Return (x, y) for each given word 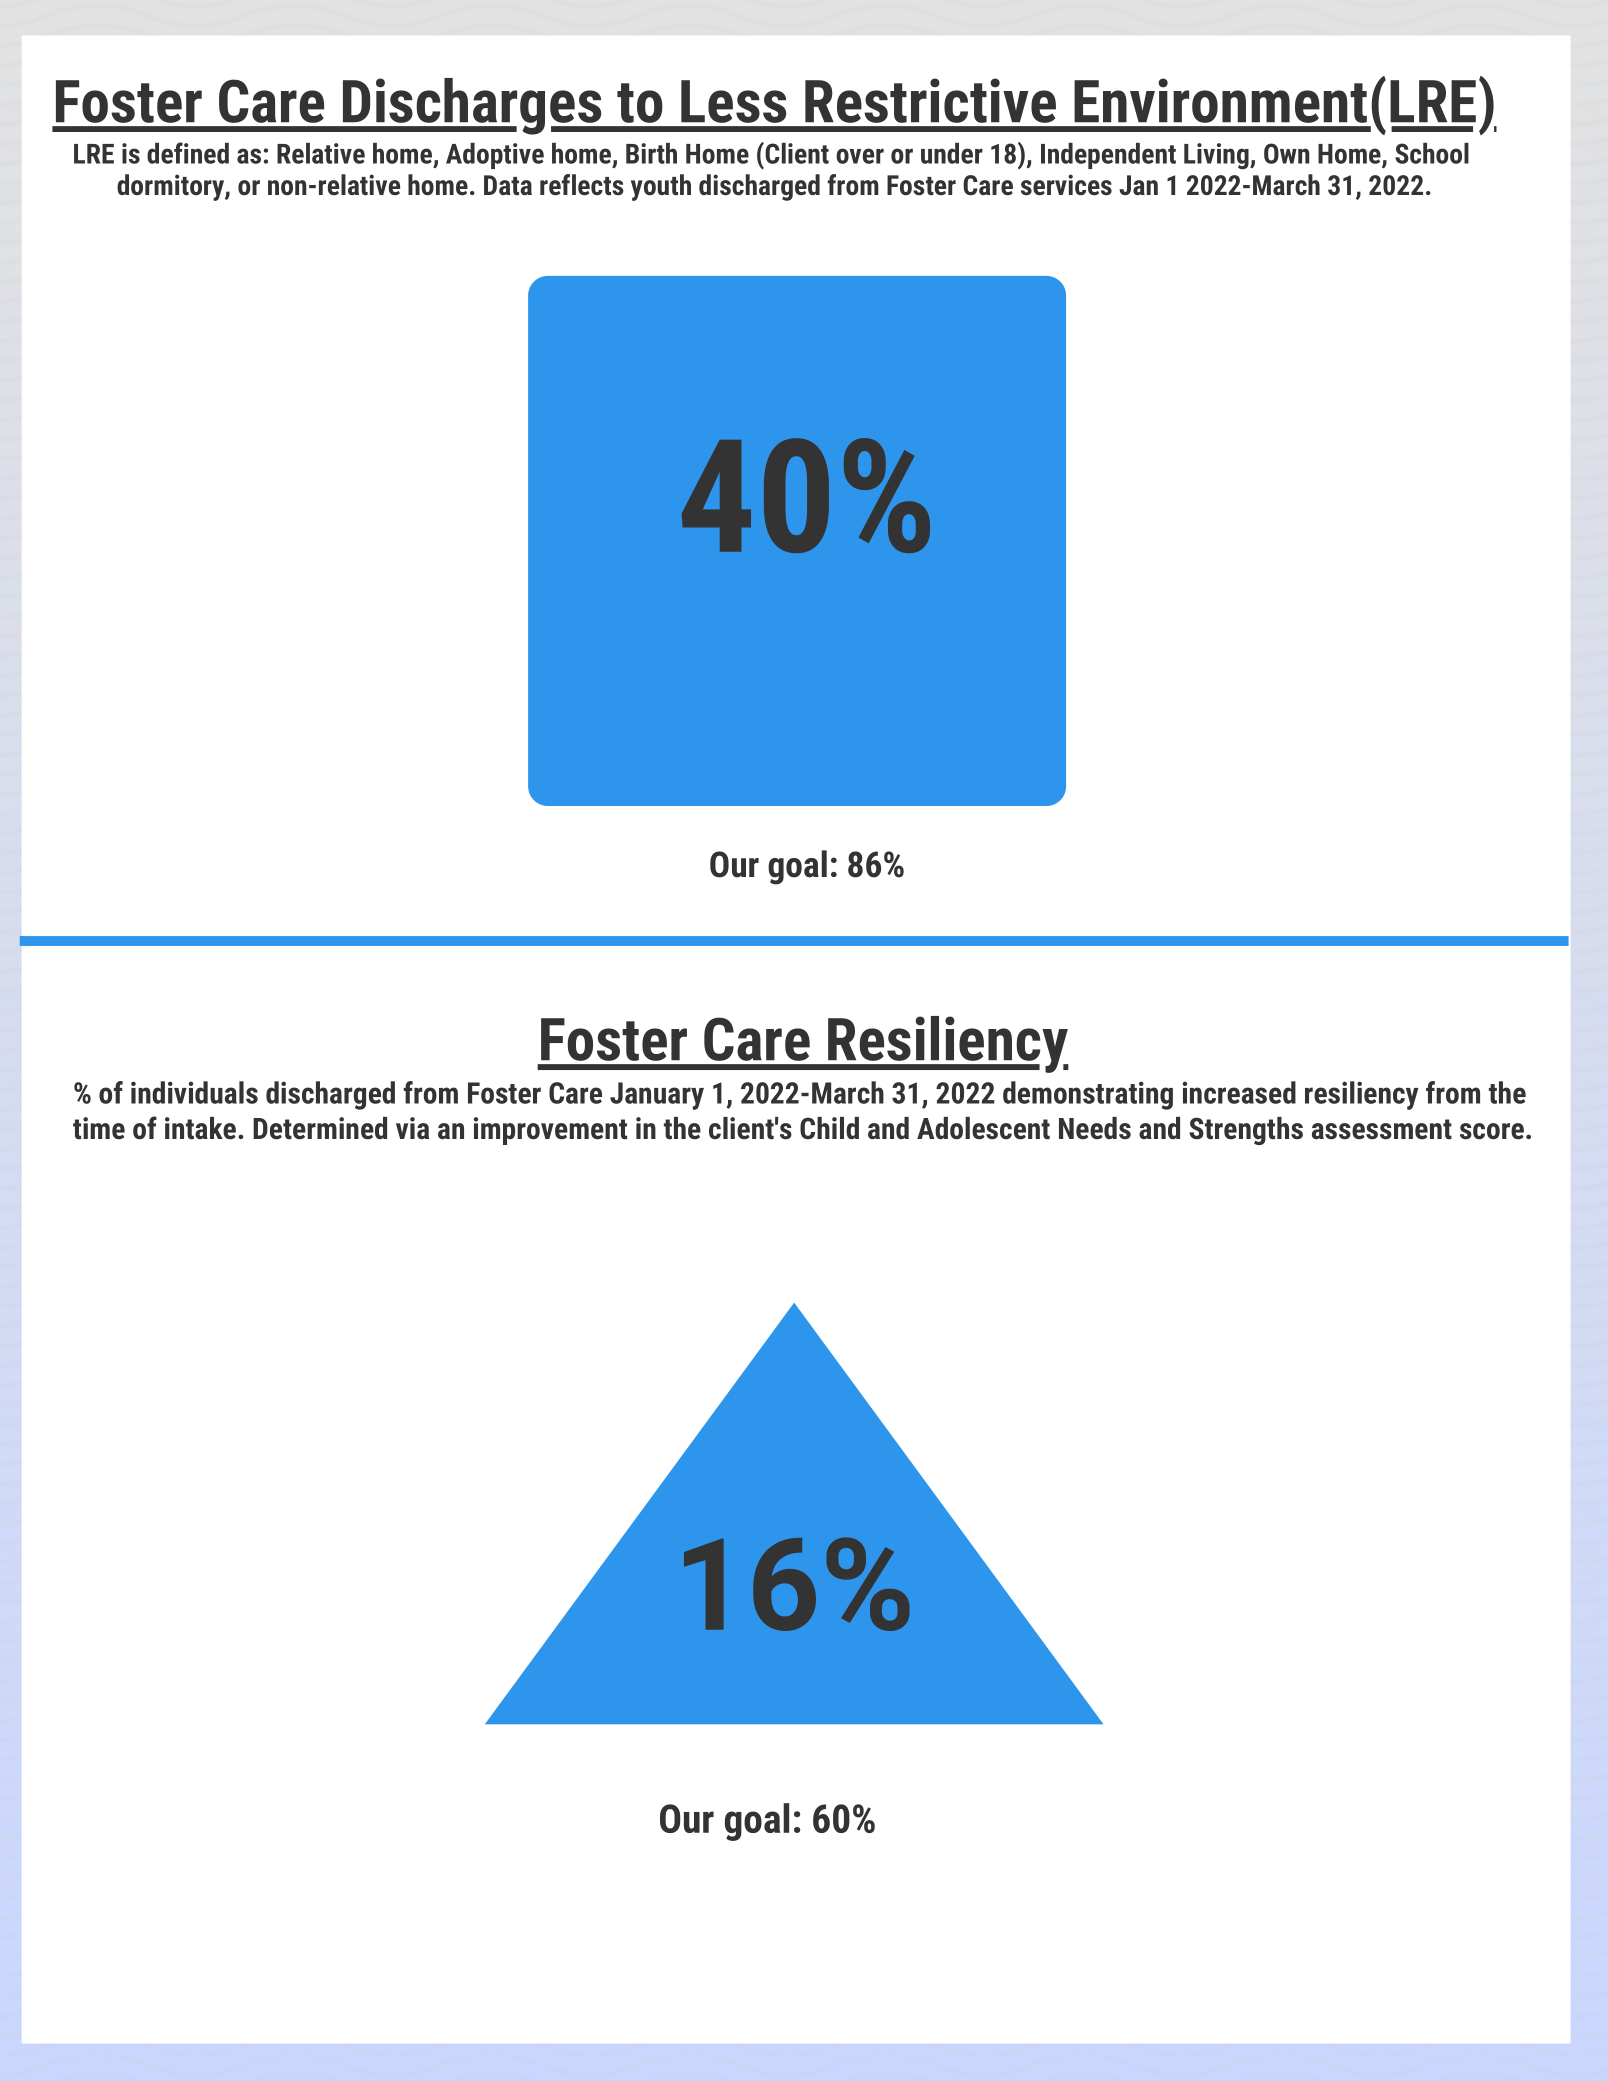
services (1066, 185)
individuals (194, 1092)
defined (188, 153)
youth (661, 187)
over (860, 156)
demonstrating (1088, 1095)
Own (1286, 153)
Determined (320, 1128)
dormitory (171, 187)
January (657, 1096)
